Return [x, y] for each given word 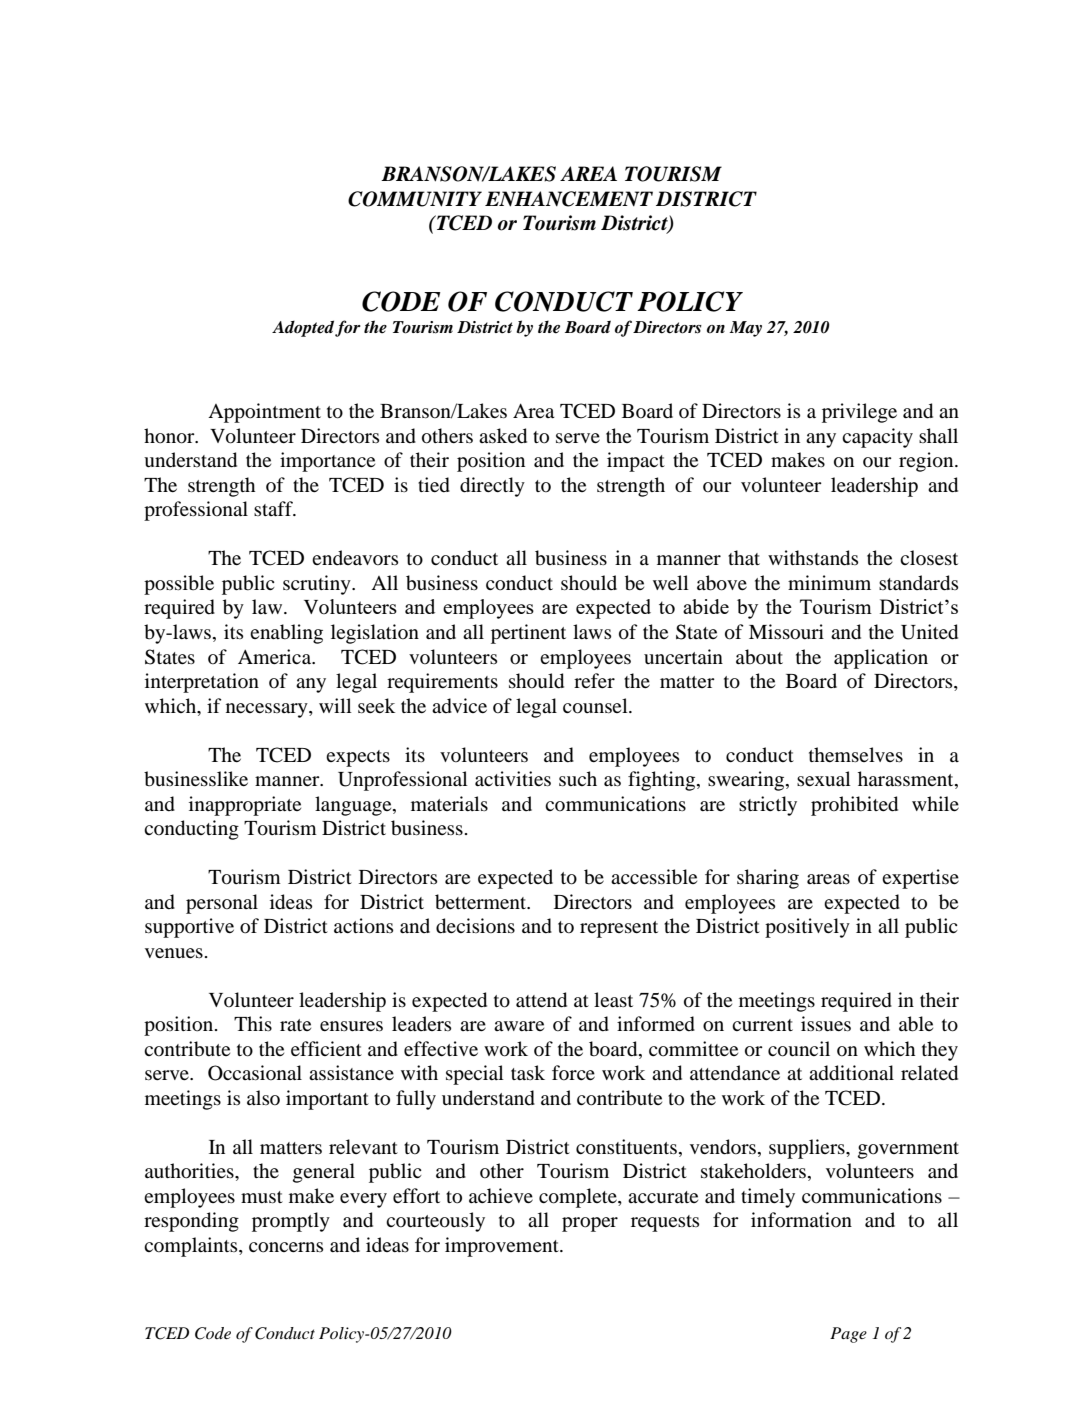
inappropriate [245, 806]
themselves [856, 754]
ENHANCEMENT [569, 199]
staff [274, 508]
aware [519, 1026]
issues [826, 1024]
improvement [503, 1247]
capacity [877, 438]
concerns [286, 1247]
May [746, 329]
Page [848, 1335]
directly [492, 487]
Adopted [304, 328]
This [253, 1023]
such [578, 778]
